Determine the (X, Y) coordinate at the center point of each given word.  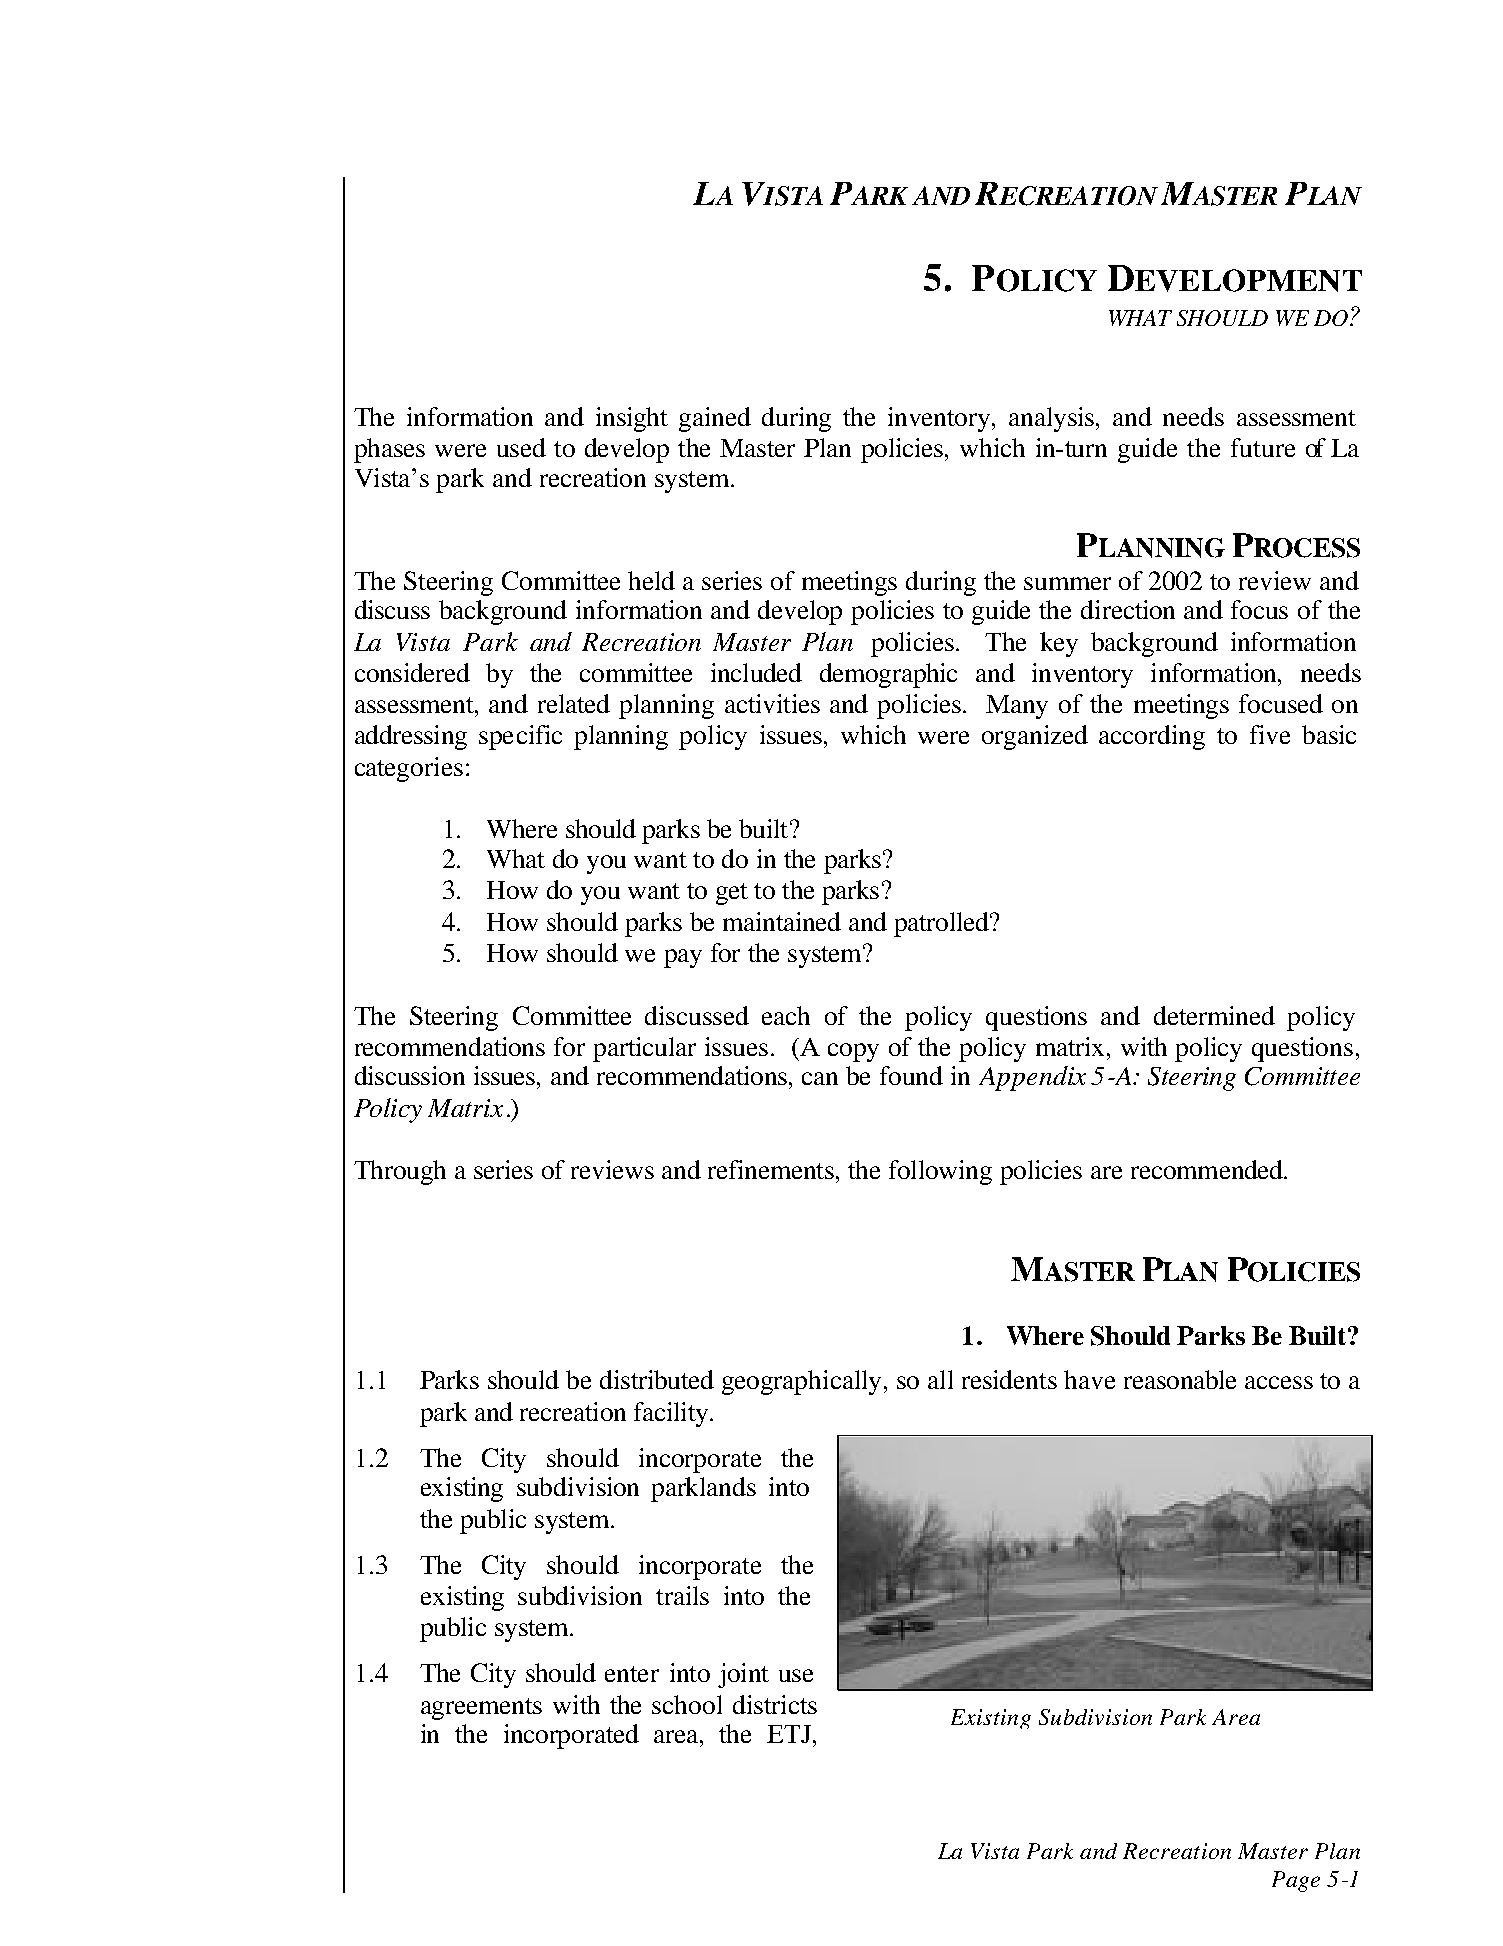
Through (400, 1172)
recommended (1208, 1169)
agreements (481, 1709)
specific (520, 737)
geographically (801, 1382)
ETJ (789, 1734)
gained (715, 419)
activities (772, 703)
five (1270, 734)
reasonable (1180, 1379)
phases (389, 450)
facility (671, 1414)
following (940, 1172)
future (1263, 447)
